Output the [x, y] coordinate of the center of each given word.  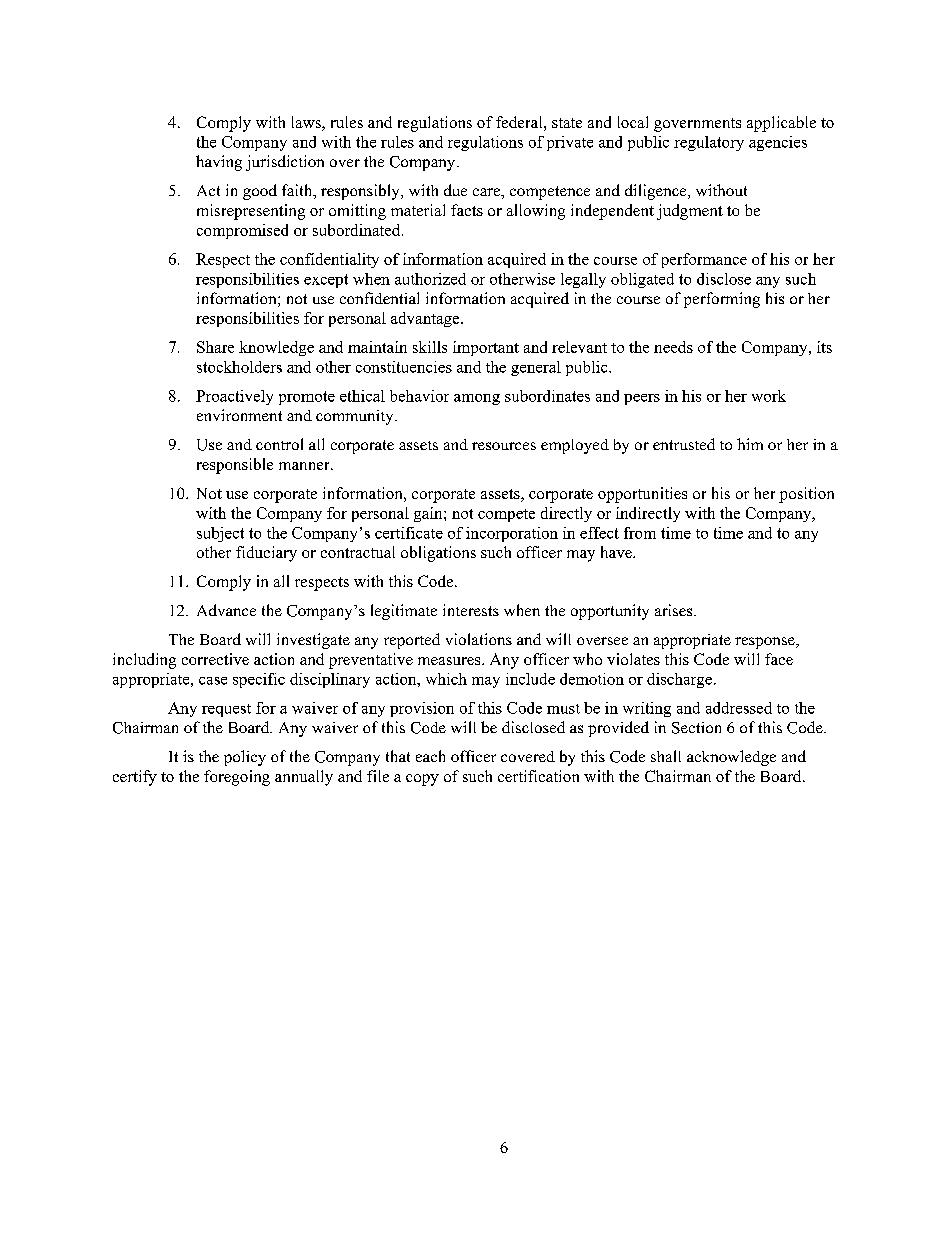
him [750, 444]
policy [245, 758]
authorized [430, 279]
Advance [226, 610]
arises [675, 610]
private [570, 143]
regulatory [709, 143]
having [219, 163]
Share [215, 347]
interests [471, 610]
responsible [235, 466]
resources [504, 446]
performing [722, 300]
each [430, 756]
